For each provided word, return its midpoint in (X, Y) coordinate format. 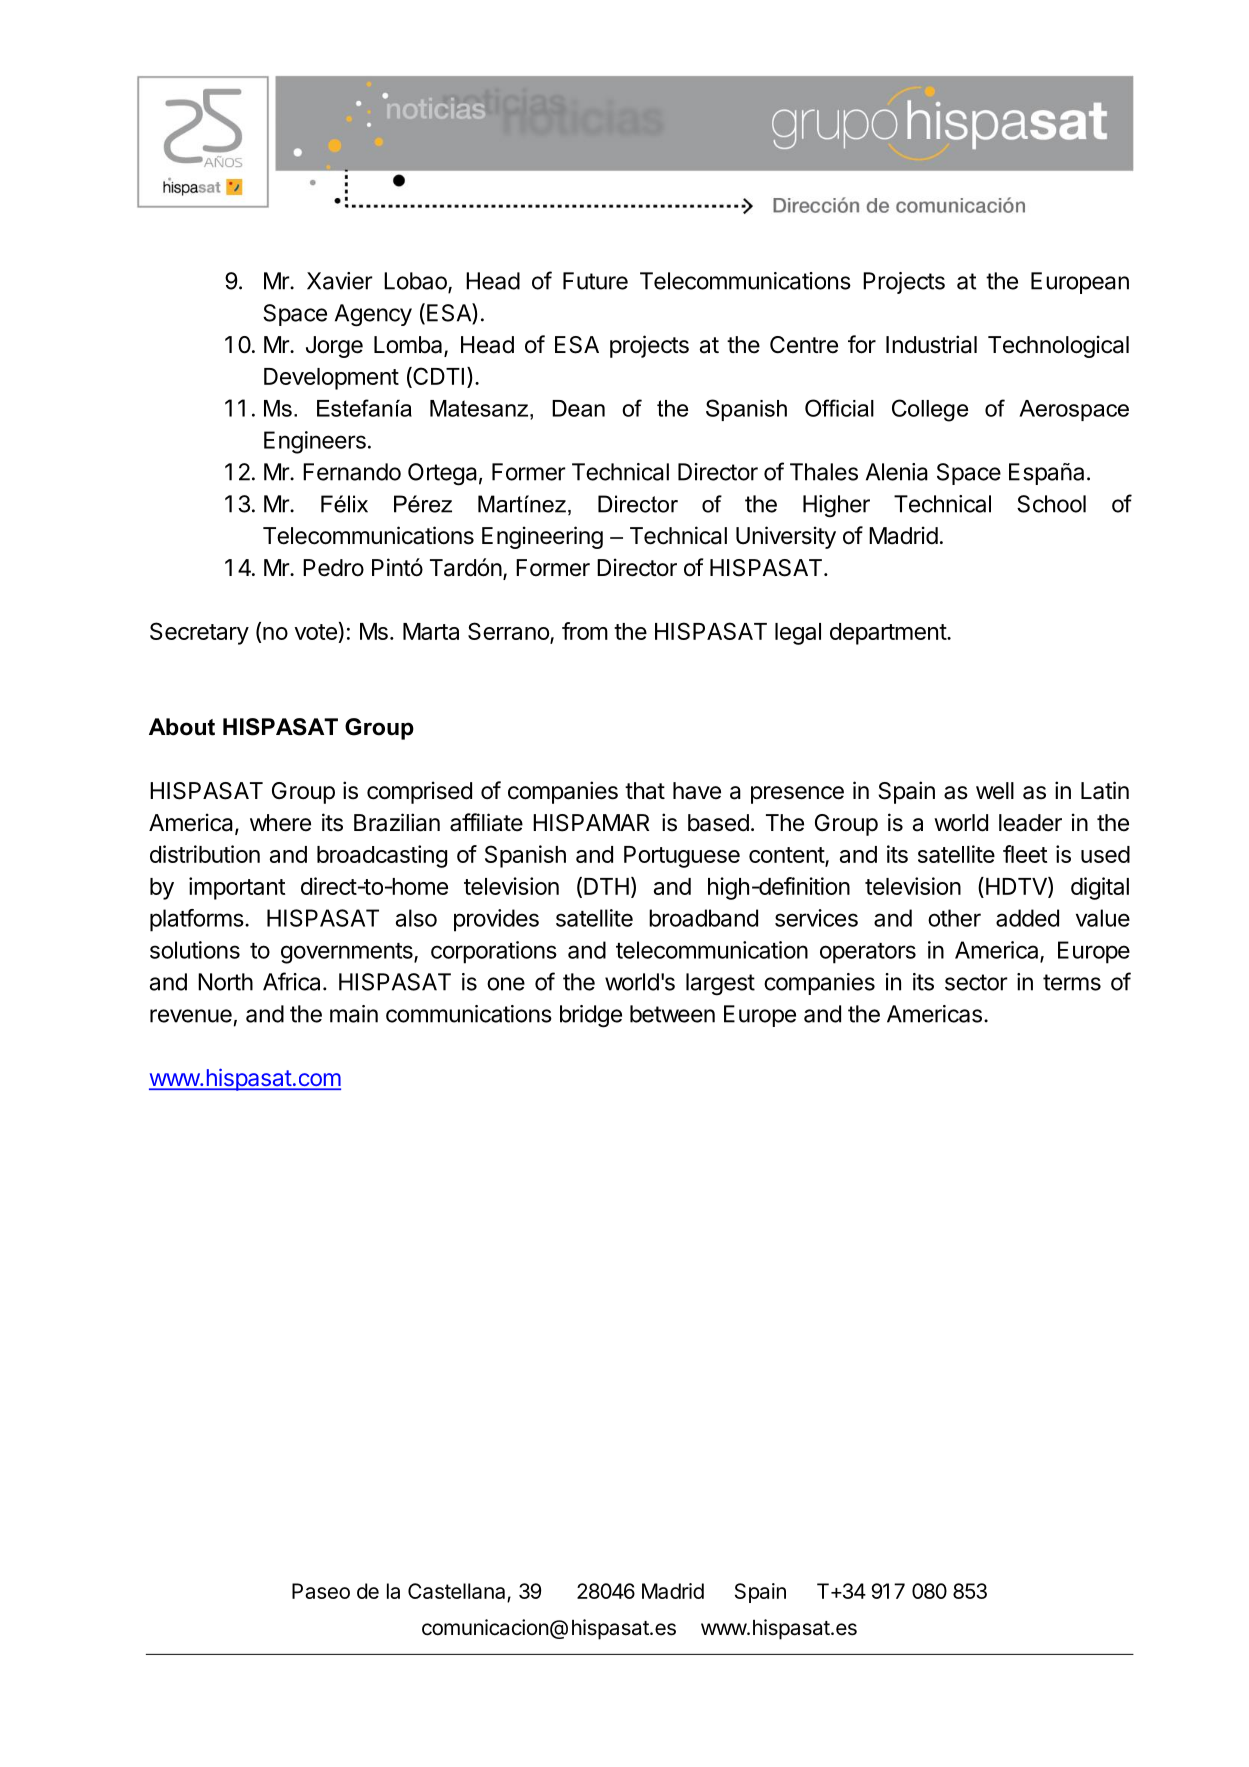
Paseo (321, 1591)
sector (976, 982)
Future (595, 281)
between (672, 1014)
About (182, 727)
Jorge (334, 347)
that (645, 791)
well (995, 791)
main (354, 1014)
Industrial (931, 344)
